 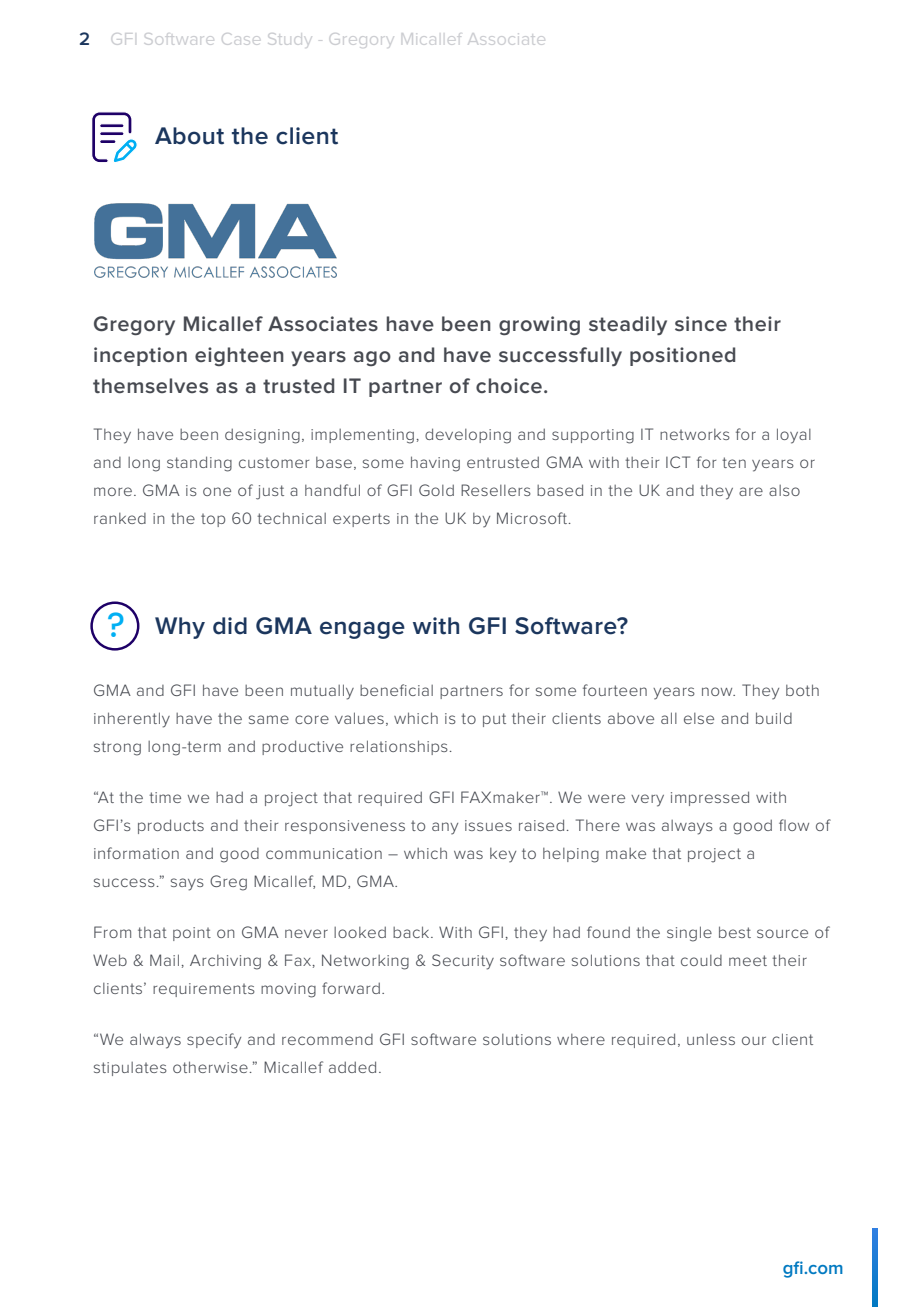 I want to click on growing, so click(x=539, y=325).
